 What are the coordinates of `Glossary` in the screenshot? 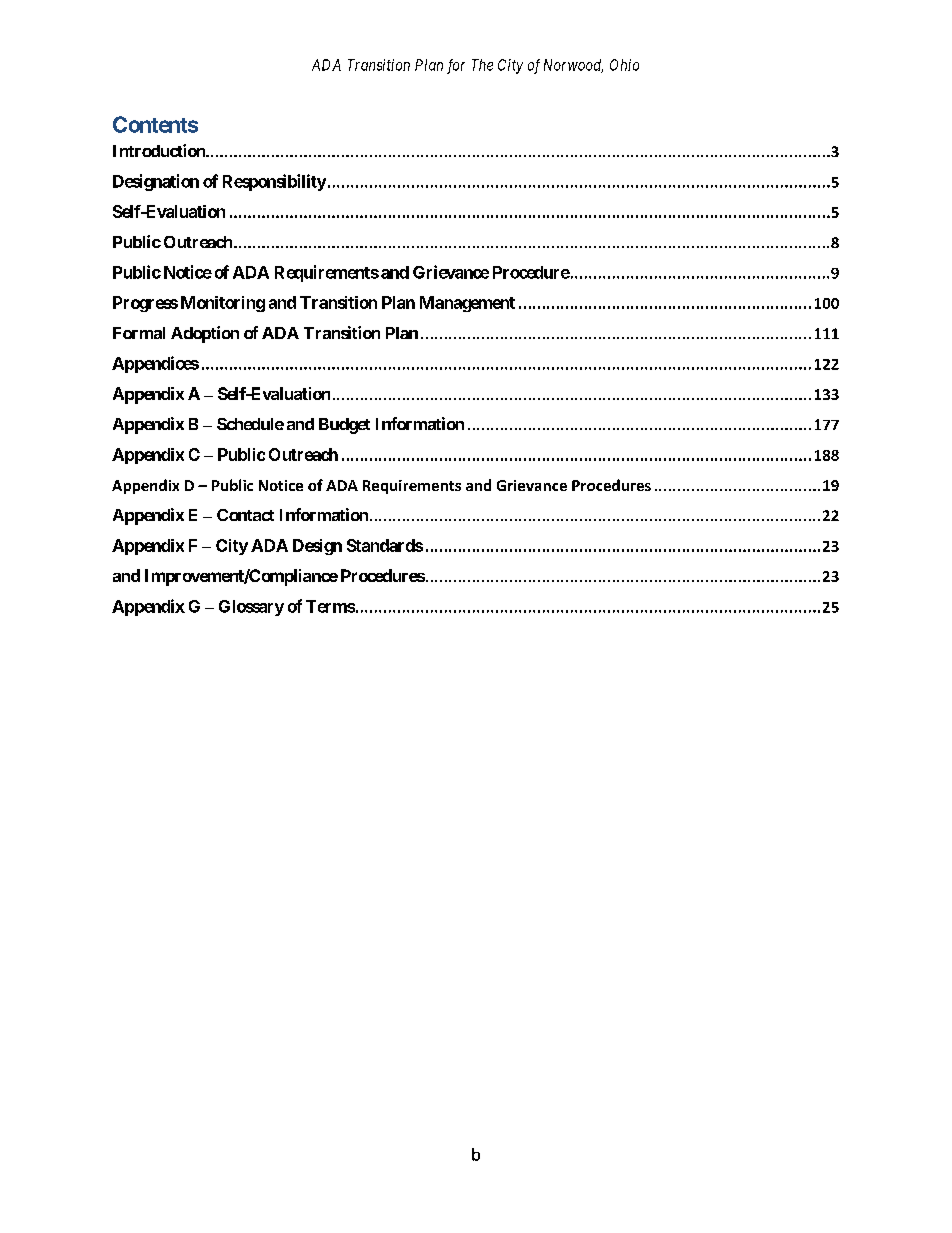 It's located at (251, 608).
